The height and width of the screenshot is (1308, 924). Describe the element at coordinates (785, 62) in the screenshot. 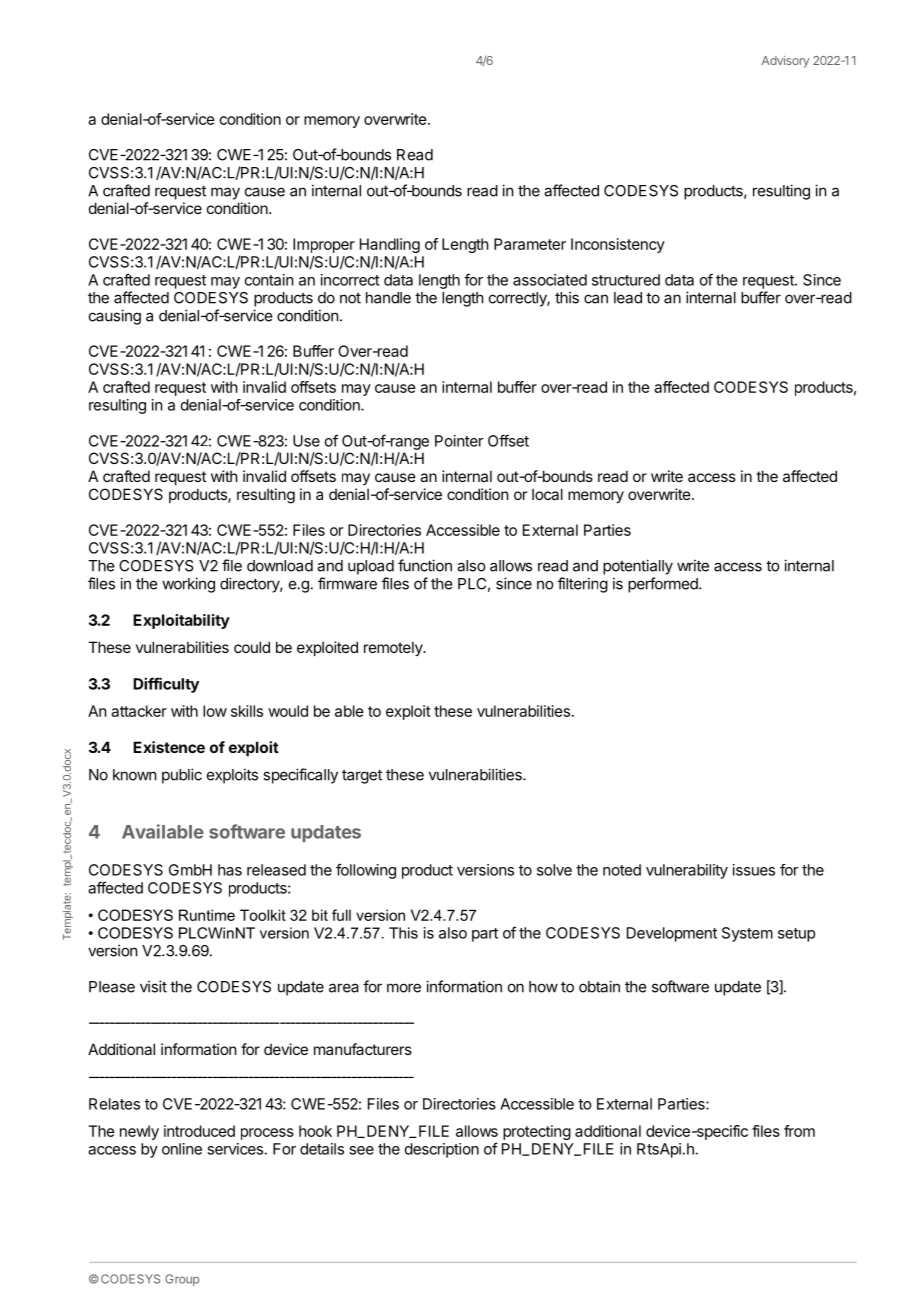

I see `Advisory` at that location.
